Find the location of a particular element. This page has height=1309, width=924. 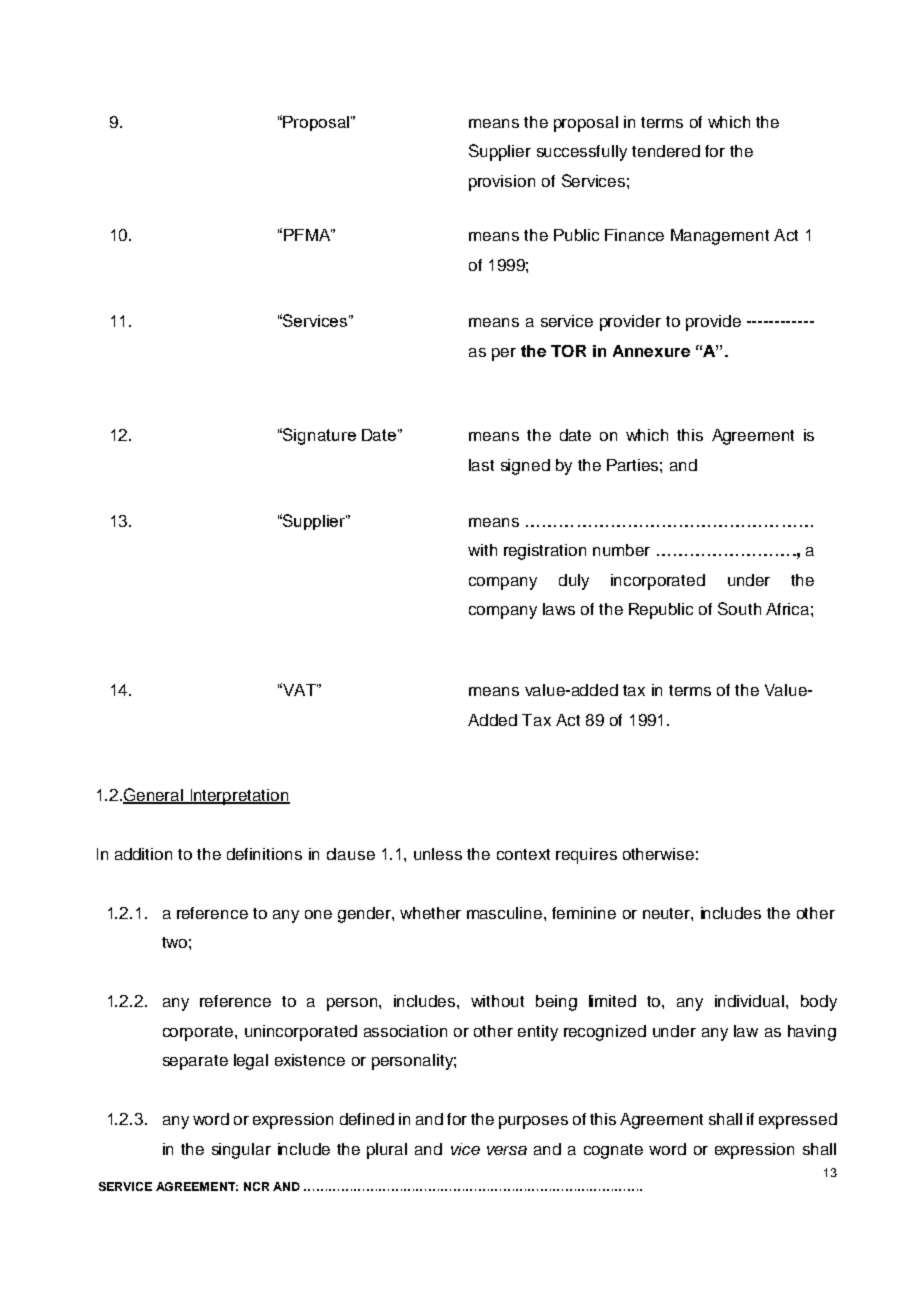

successfully is located at coordinates (582, 153).
